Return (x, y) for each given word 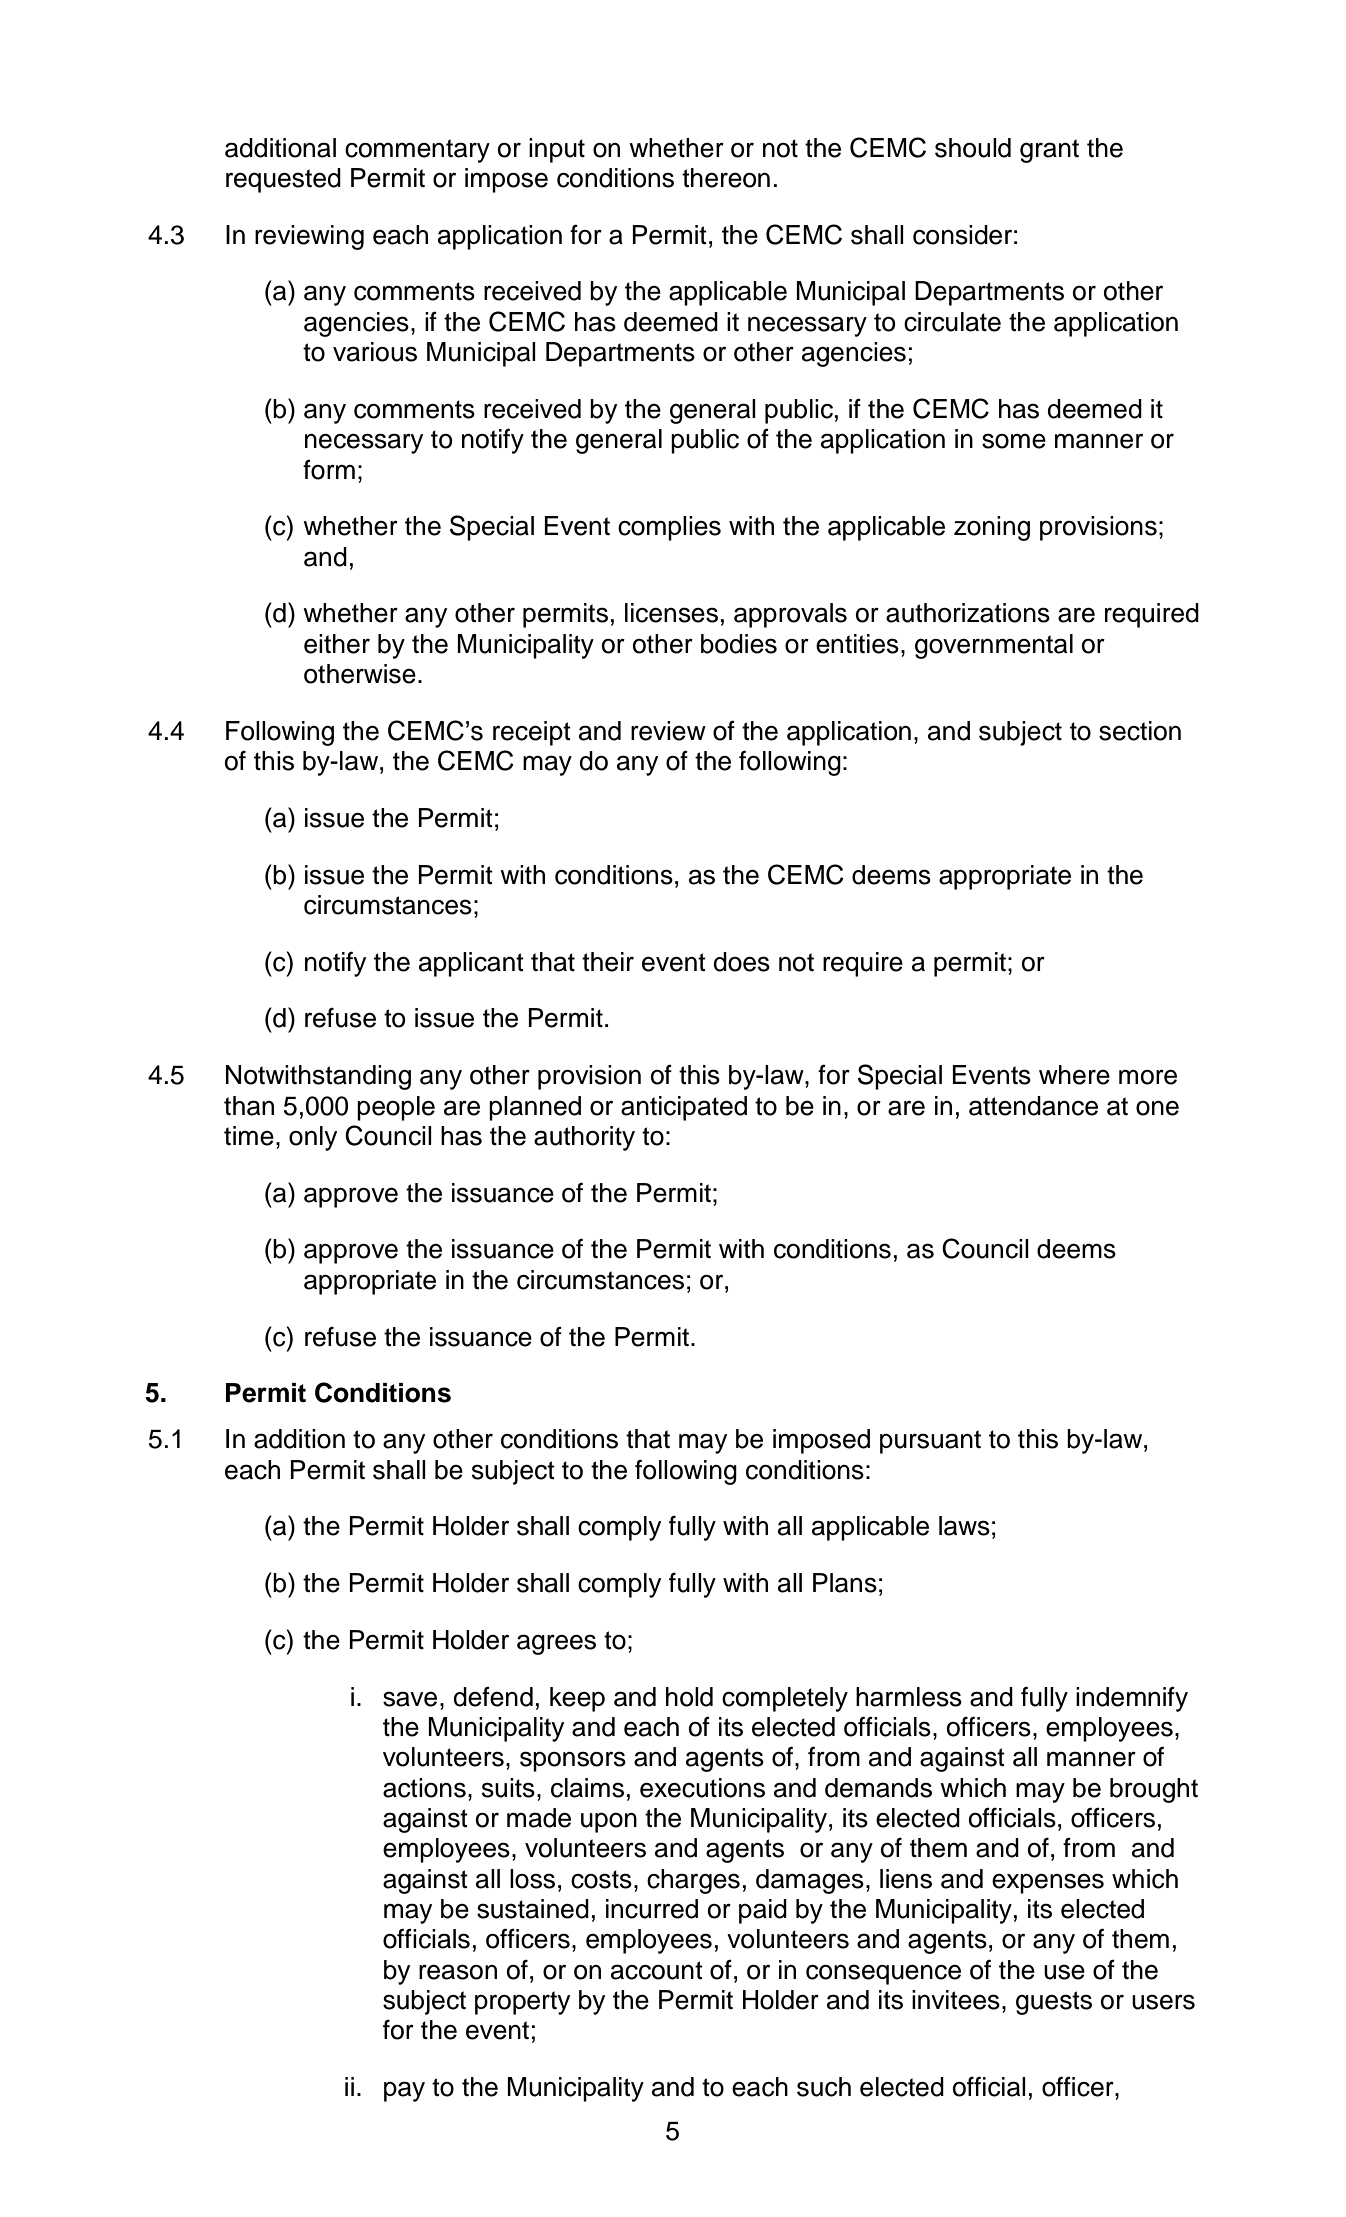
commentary (417, 151)
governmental (994, 646)
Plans (845, 1583)
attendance (1033, 1106)
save (410, 1699)
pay (404, 2091)
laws (964, 1526)
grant (1049, 151)
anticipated (684, 1108)
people (396, 1108)
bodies (739, 644)
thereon (726, 178)
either (337, 644)
